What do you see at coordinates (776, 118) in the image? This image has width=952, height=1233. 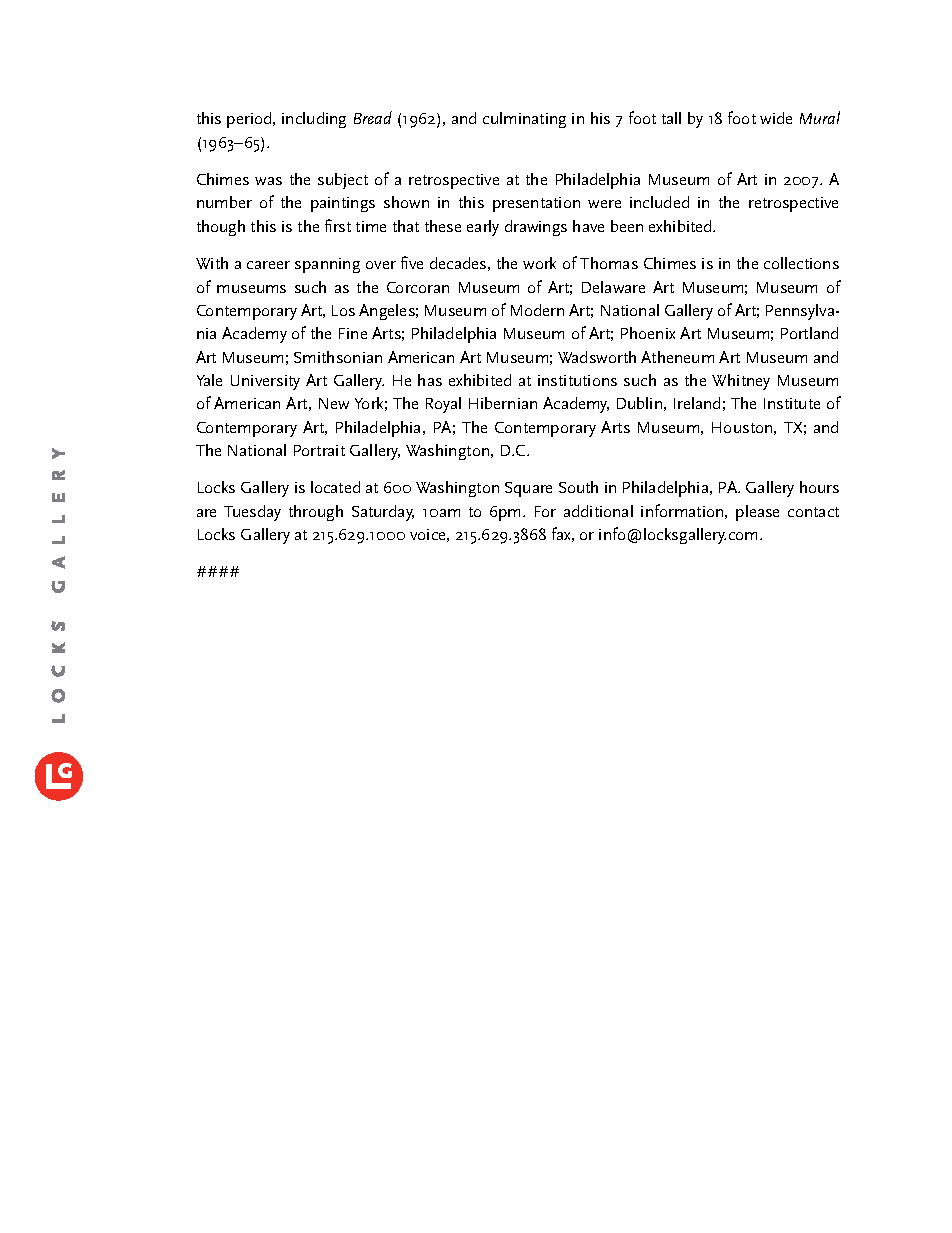 I see `wide` at bounding box center [776, 118].
